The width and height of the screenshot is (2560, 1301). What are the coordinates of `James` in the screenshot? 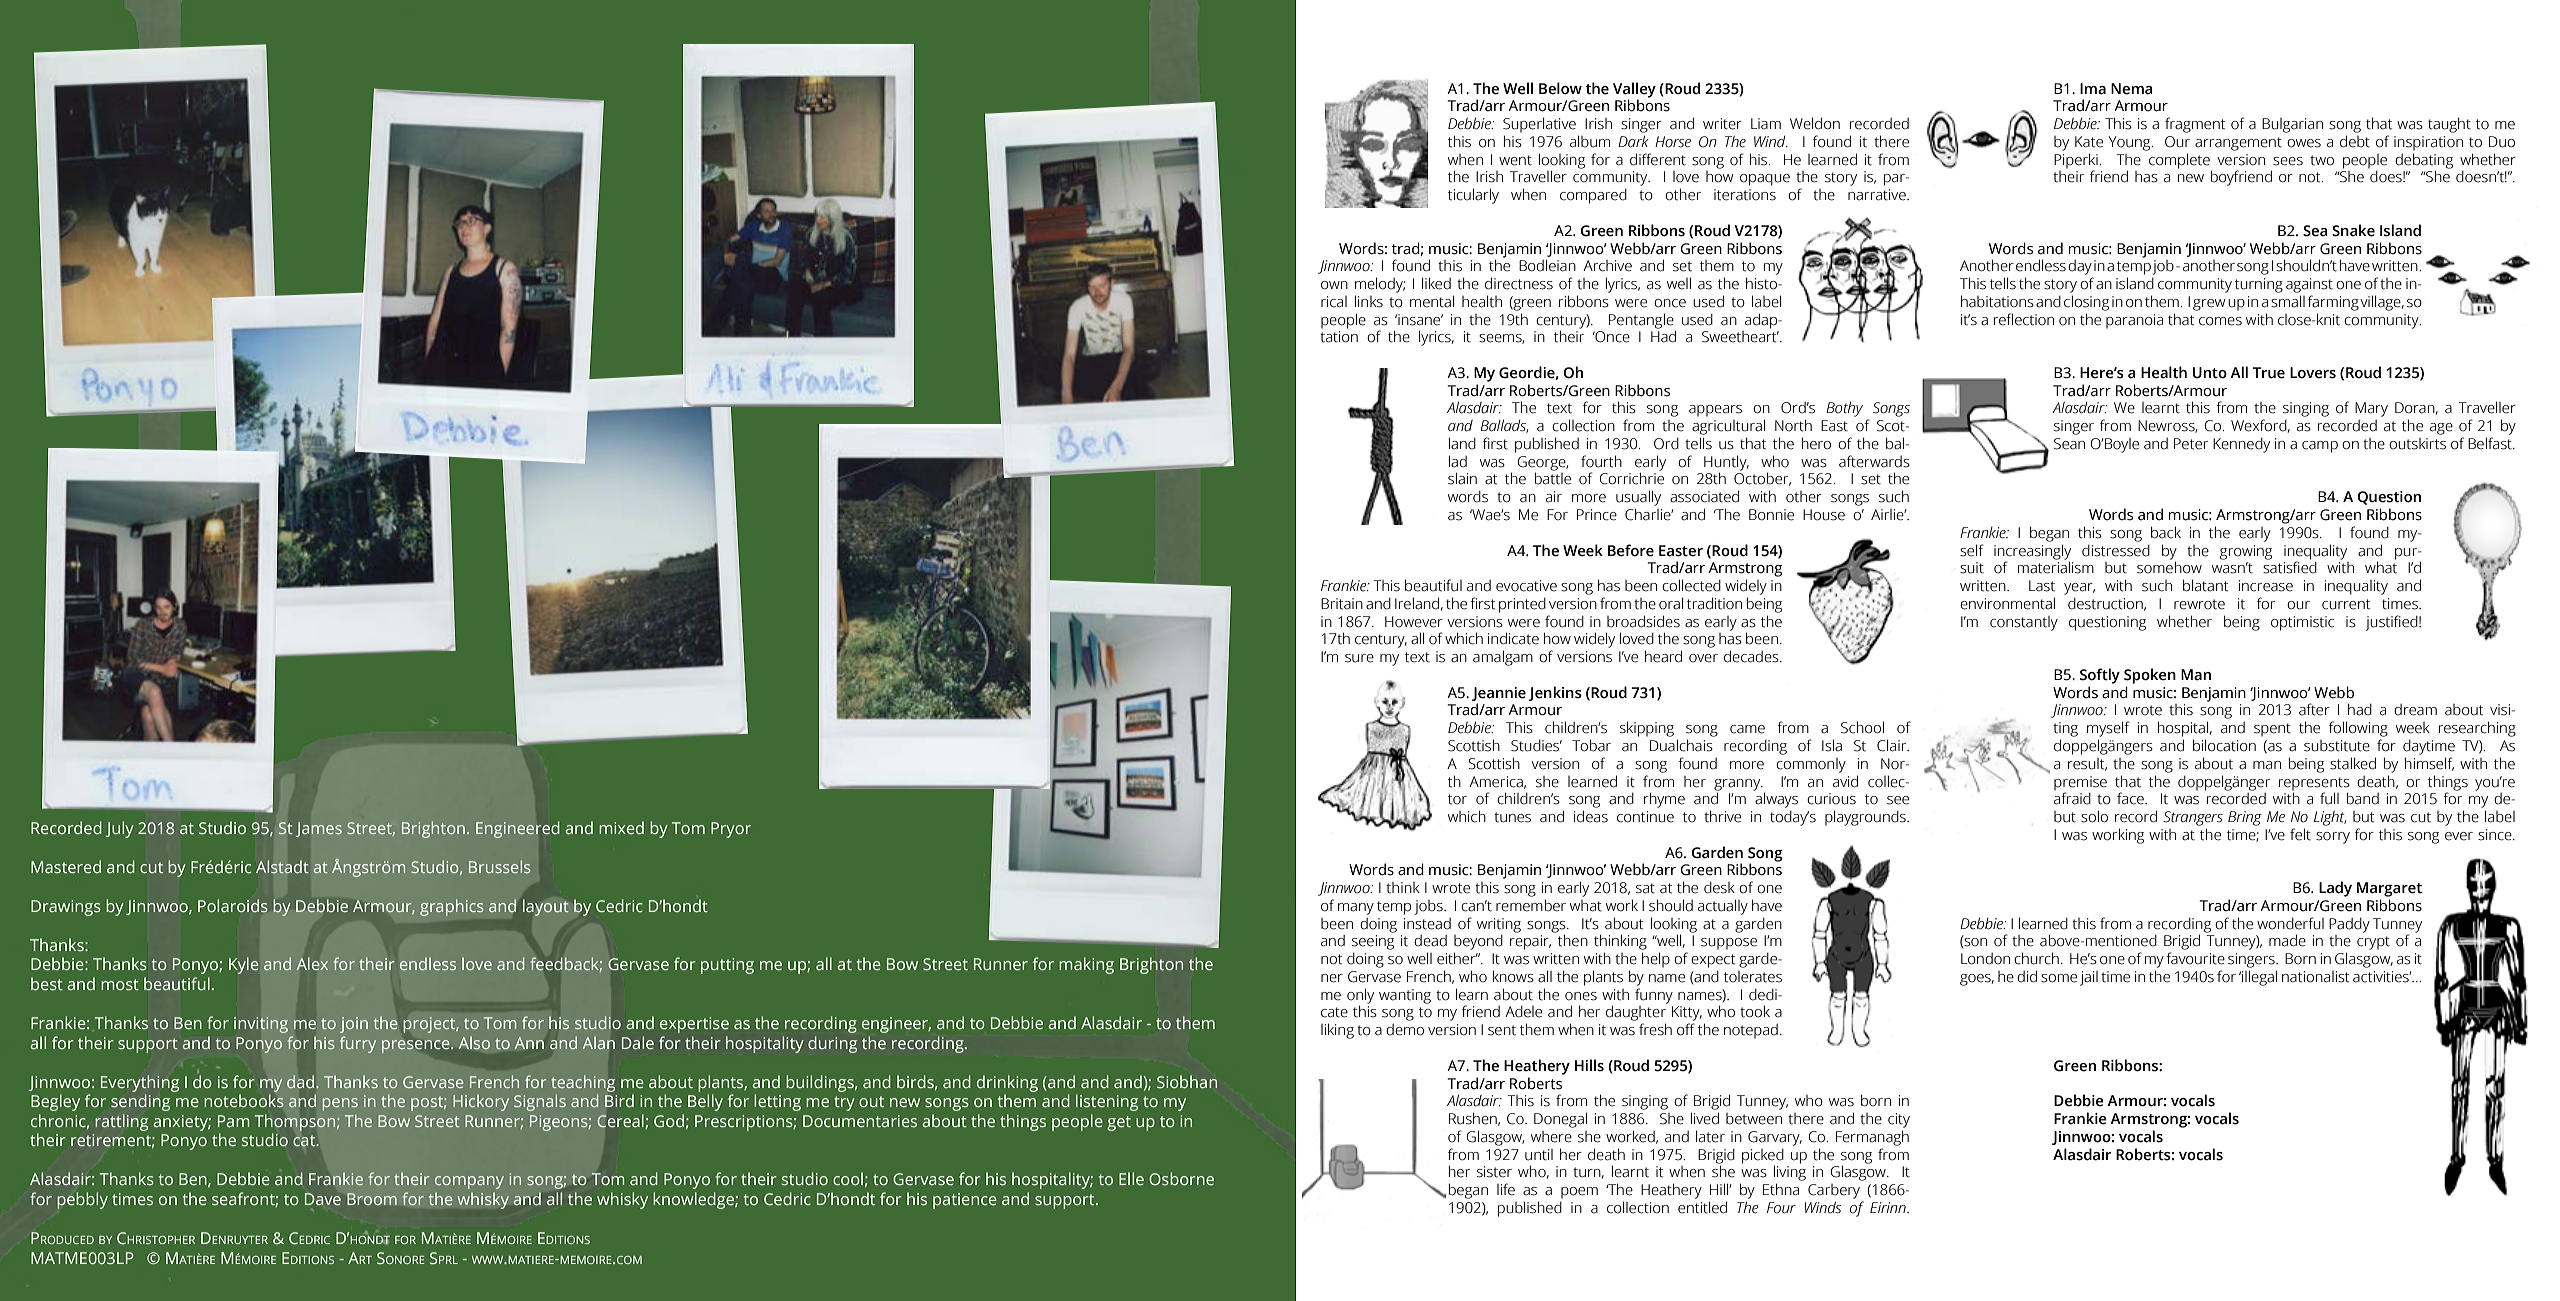 It's located at (319, 829).
